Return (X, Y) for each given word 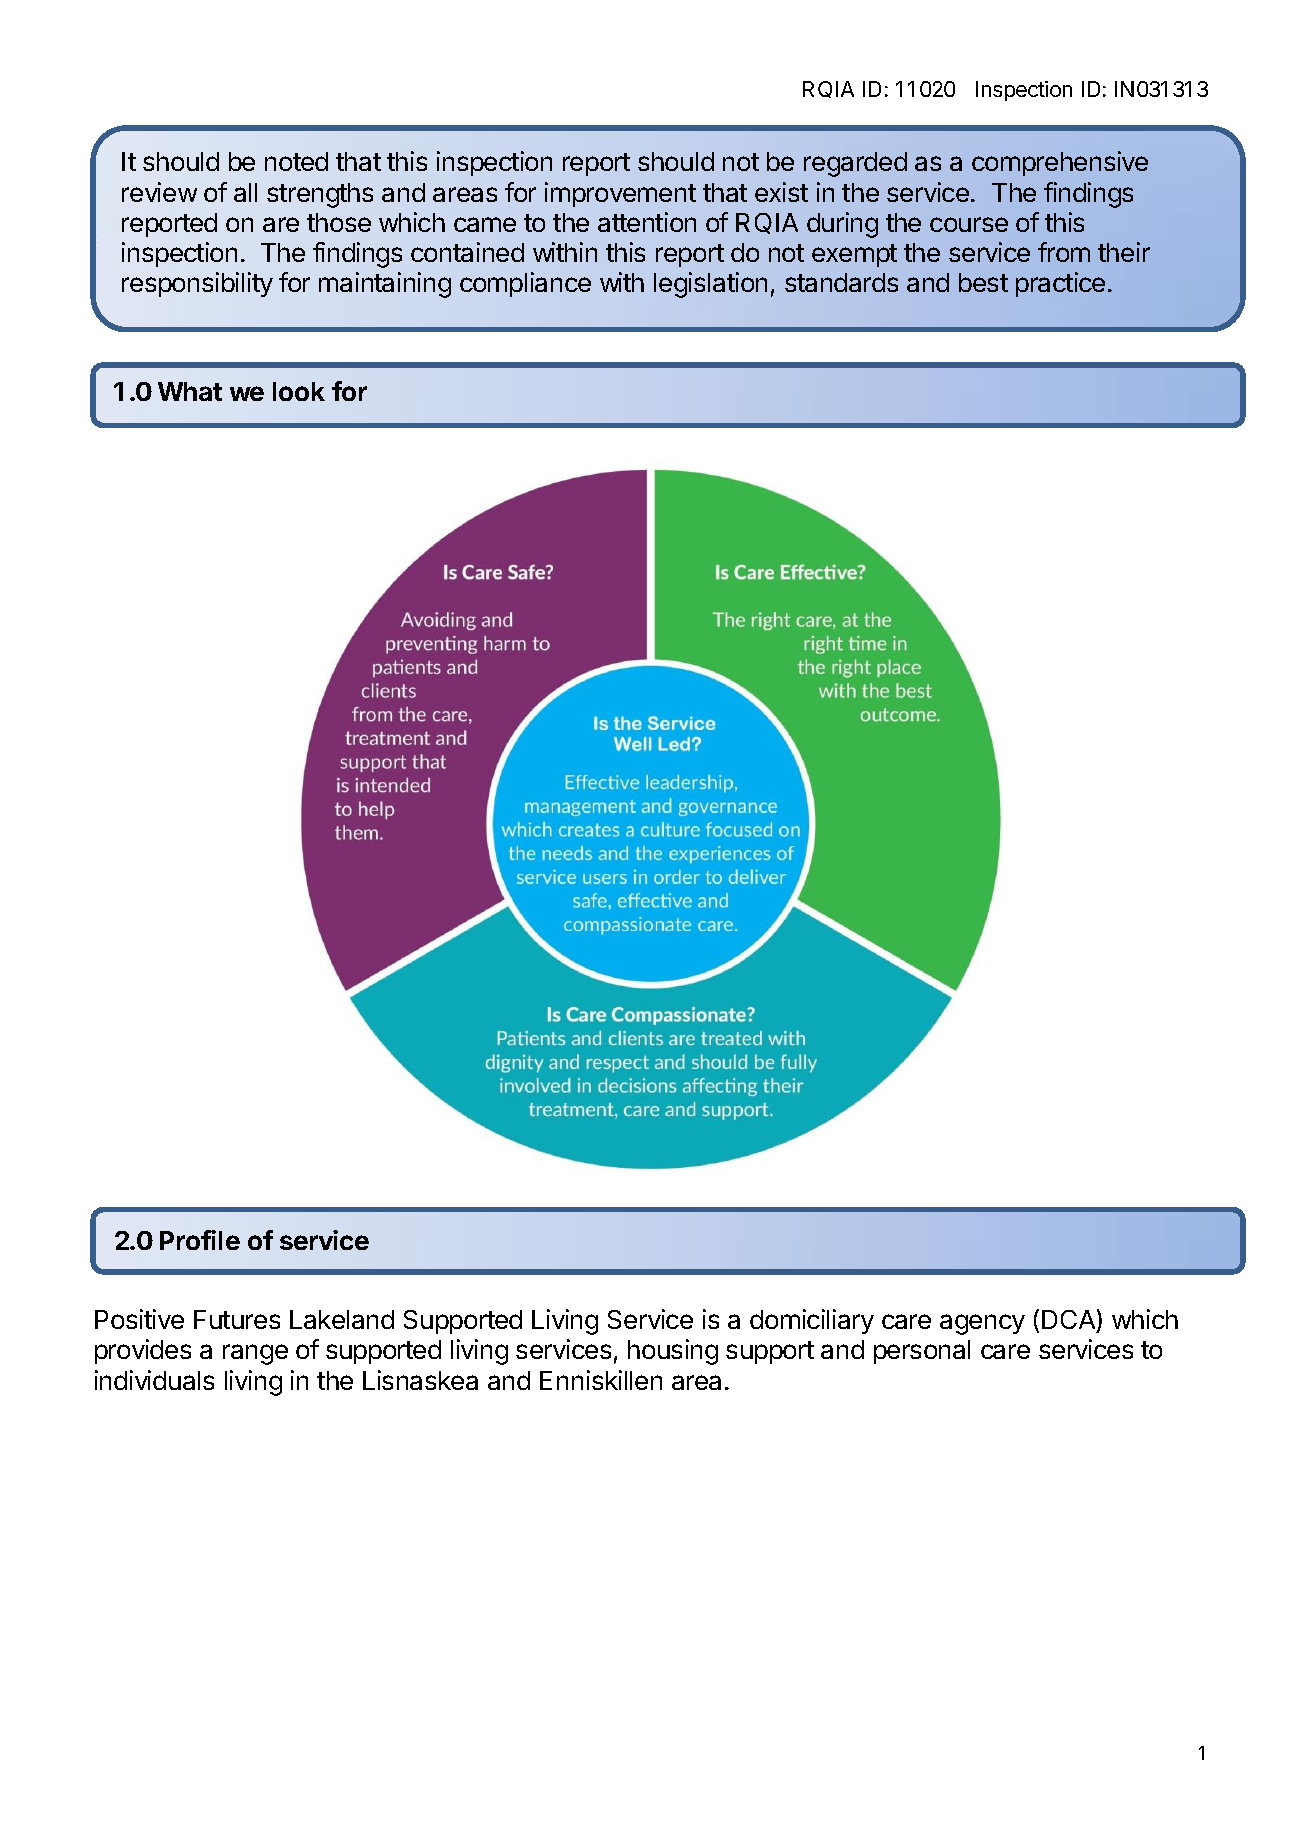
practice (1060, 284)
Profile (200, 1240)
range (255, 1354)
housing (673, 1352)
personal (922, 1352)
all (245, 192)
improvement (620, 194)
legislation (710, 285)
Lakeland (342, 1319)
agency (982, 1324)
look (299, 391)
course (969, 224)
